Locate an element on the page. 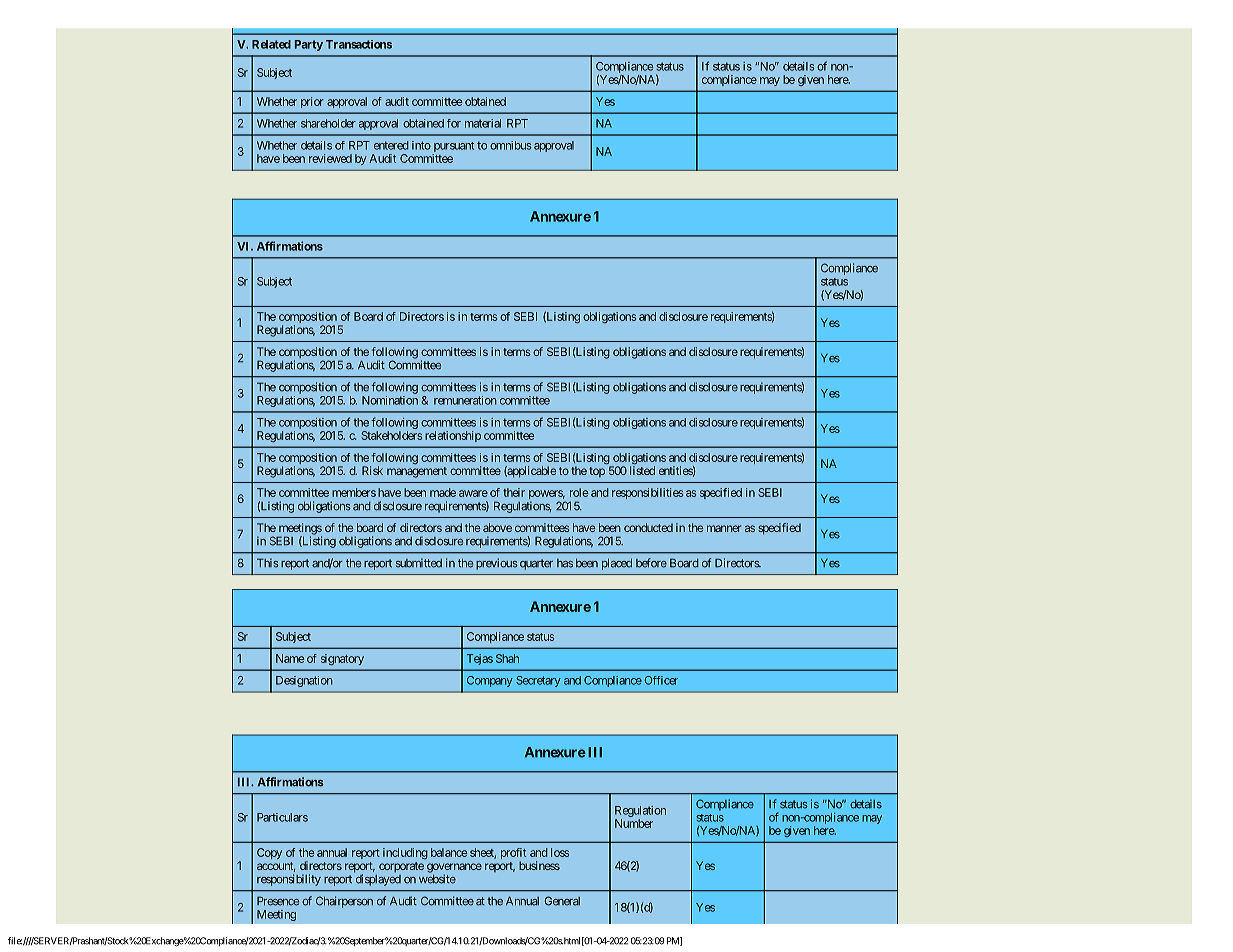  material is located at coordinates (483, 123).
